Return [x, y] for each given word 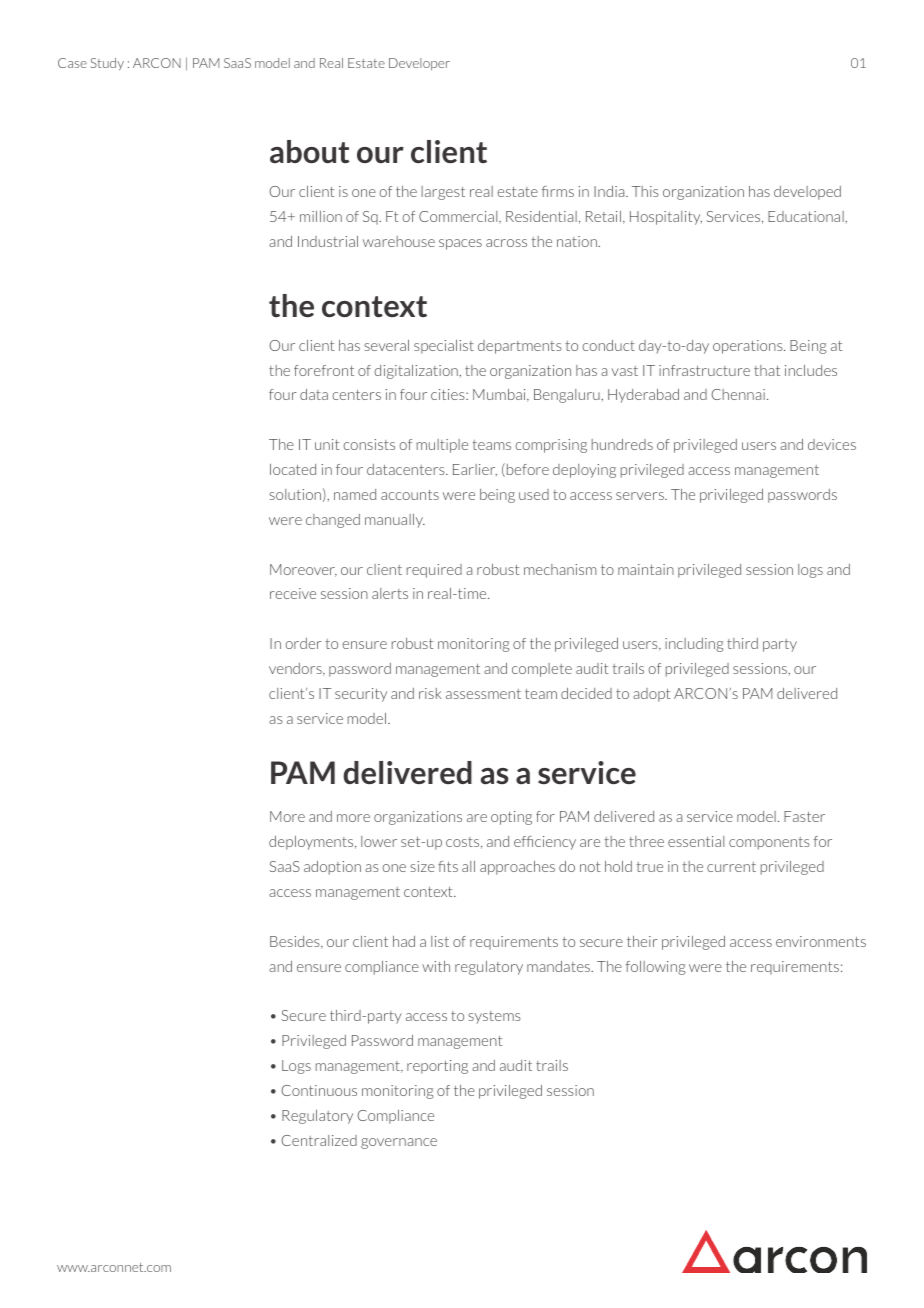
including [694, 645]
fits [448, 866]
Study [107, 64]
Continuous [319, 1090]
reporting [437, 1067]
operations [749, 347]
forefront [324, 370]
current [731, 867]
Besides [296, 942]
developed [807, 193]
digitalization [417, 372]
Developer [419, 64]
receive [293, 593]
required [434, 571]
